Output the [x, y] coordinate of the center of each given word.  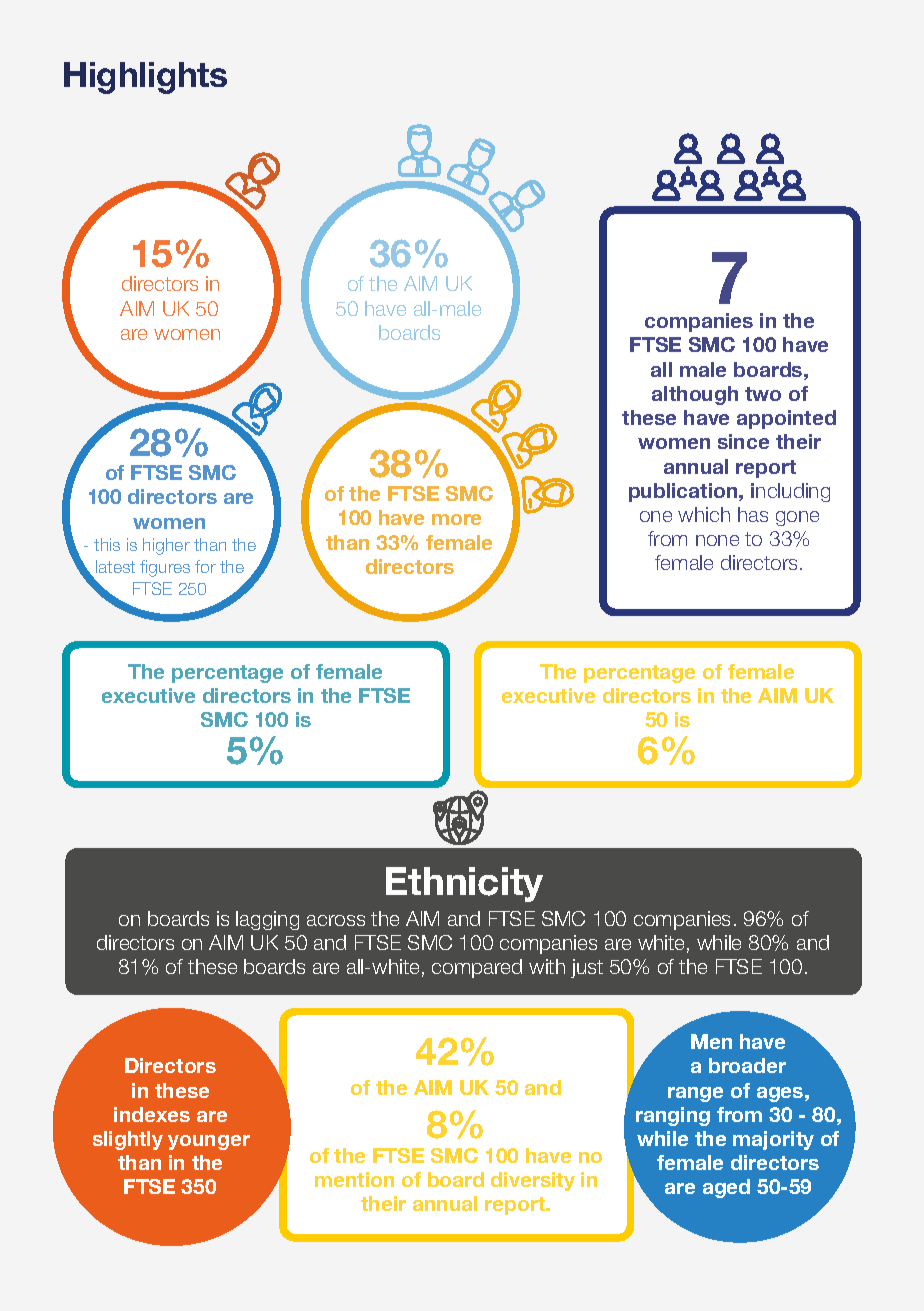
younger [209, 1142]
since [743, 441]
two [763, 394]
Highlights [145, 78]
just [587, 968]
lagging [267, 920]
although [695, 395]
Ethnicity [464, 884]
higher [166, 546]
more [456, 519]
